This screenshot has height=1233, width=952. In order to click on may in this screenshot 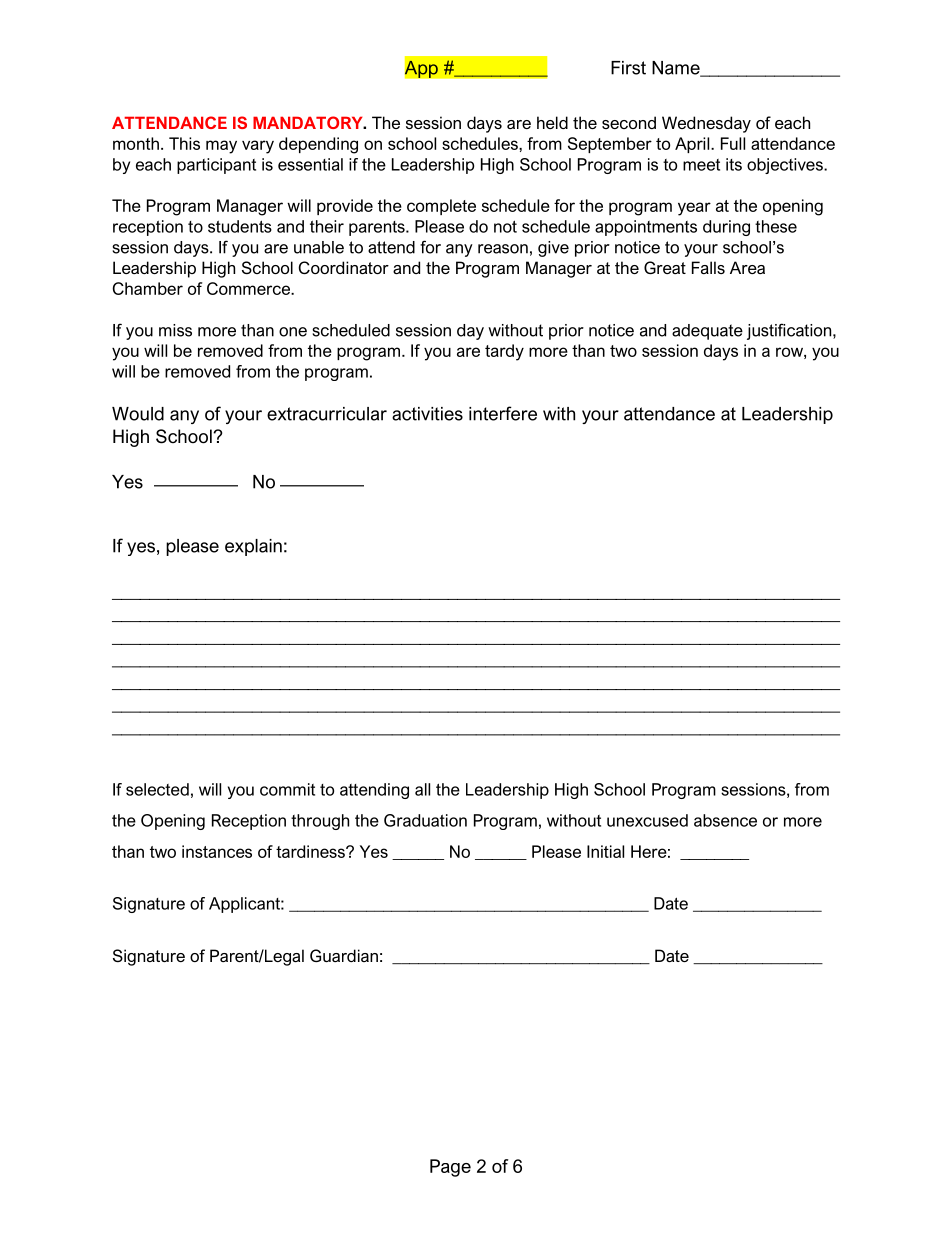, I will do `click(221, 147)`.
